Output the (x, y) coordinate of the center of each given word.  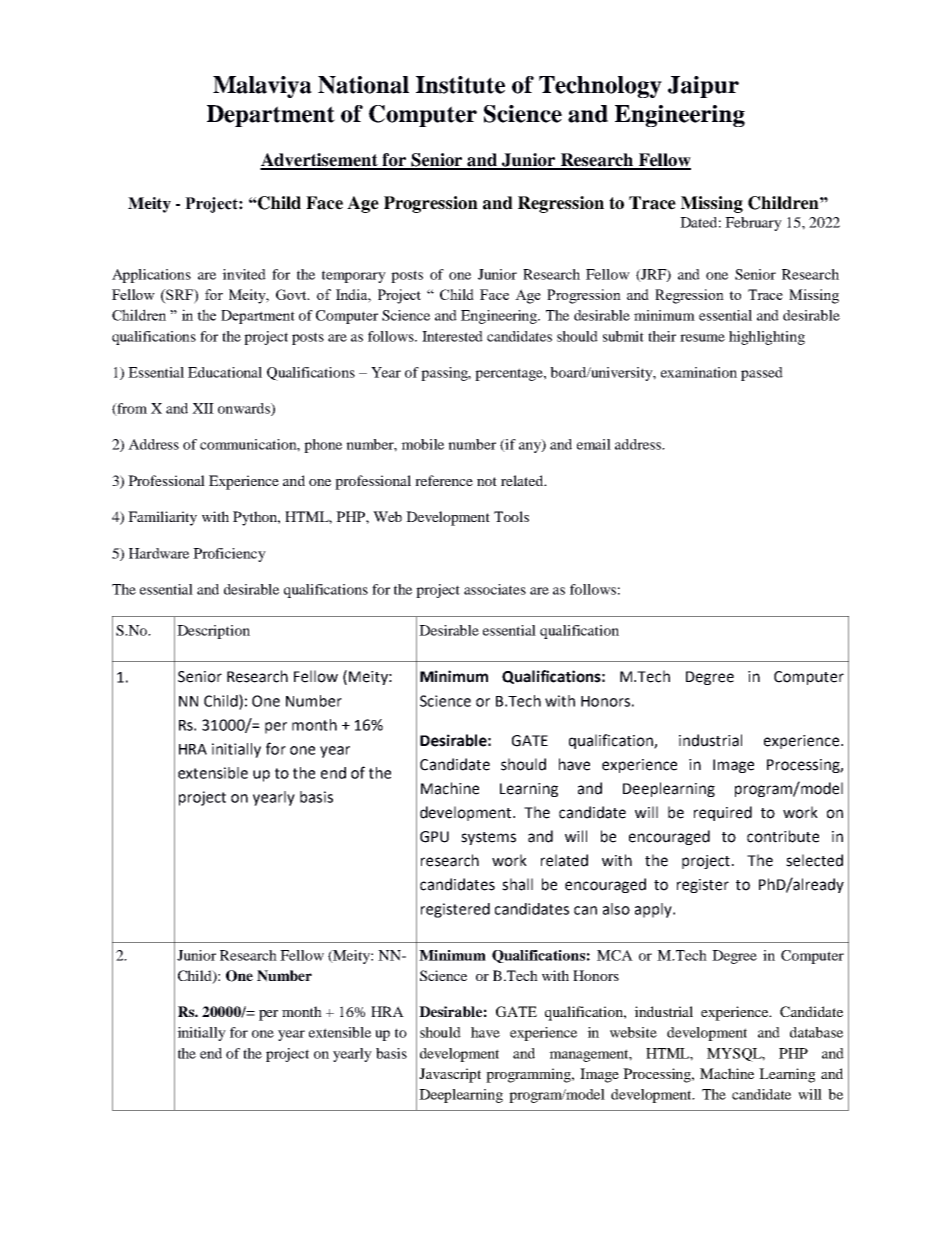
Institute (460, 85)
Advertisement (320, 161)
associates (495, 589)
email (594, 444)
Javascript (450, 1075)
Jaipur (703, 87)
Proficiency (229, 555)
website (633, 1032)
